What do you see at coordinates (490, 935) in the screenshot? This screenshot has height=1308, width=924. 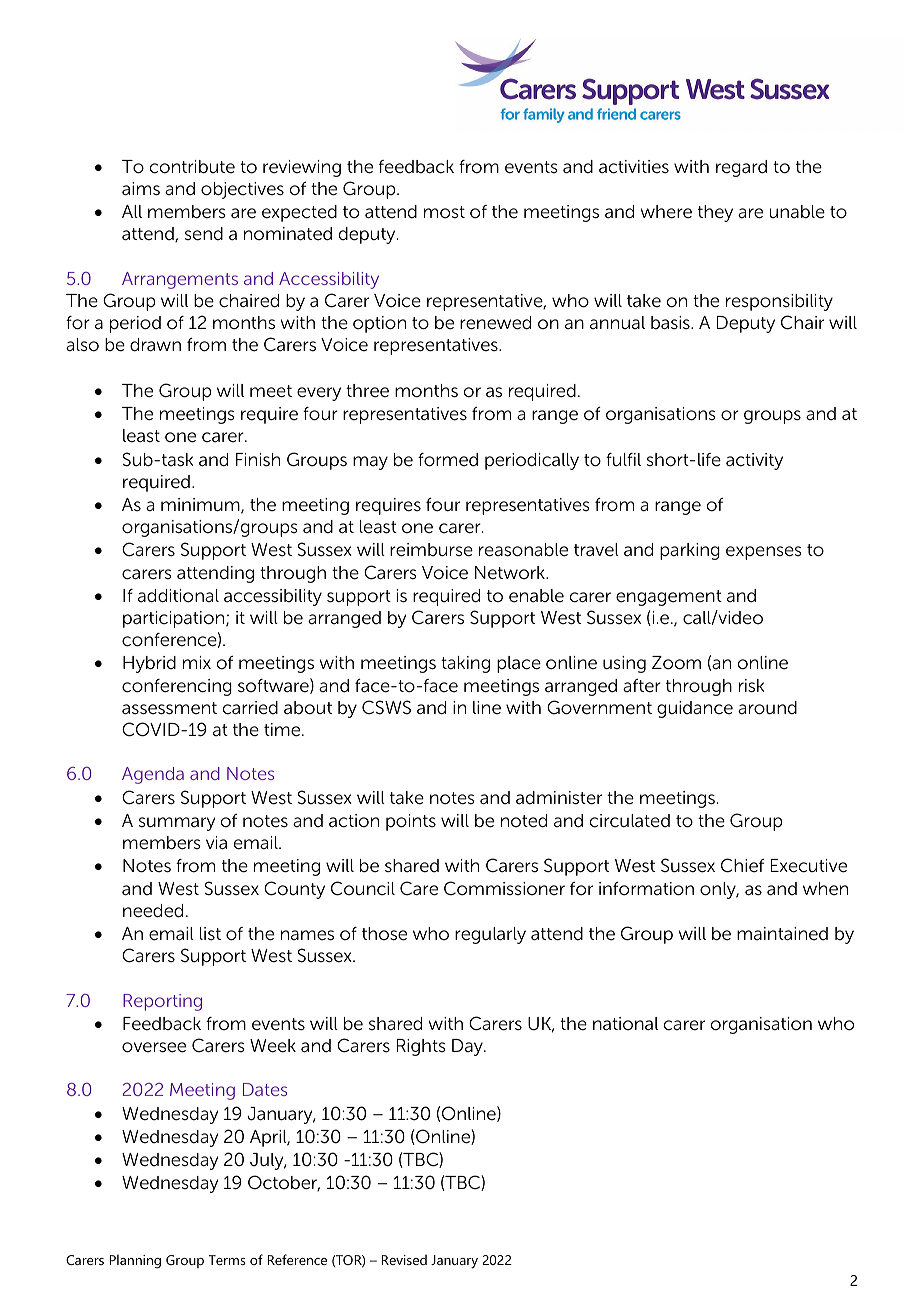 I see `regularly` at bounding box center [490, 935].
